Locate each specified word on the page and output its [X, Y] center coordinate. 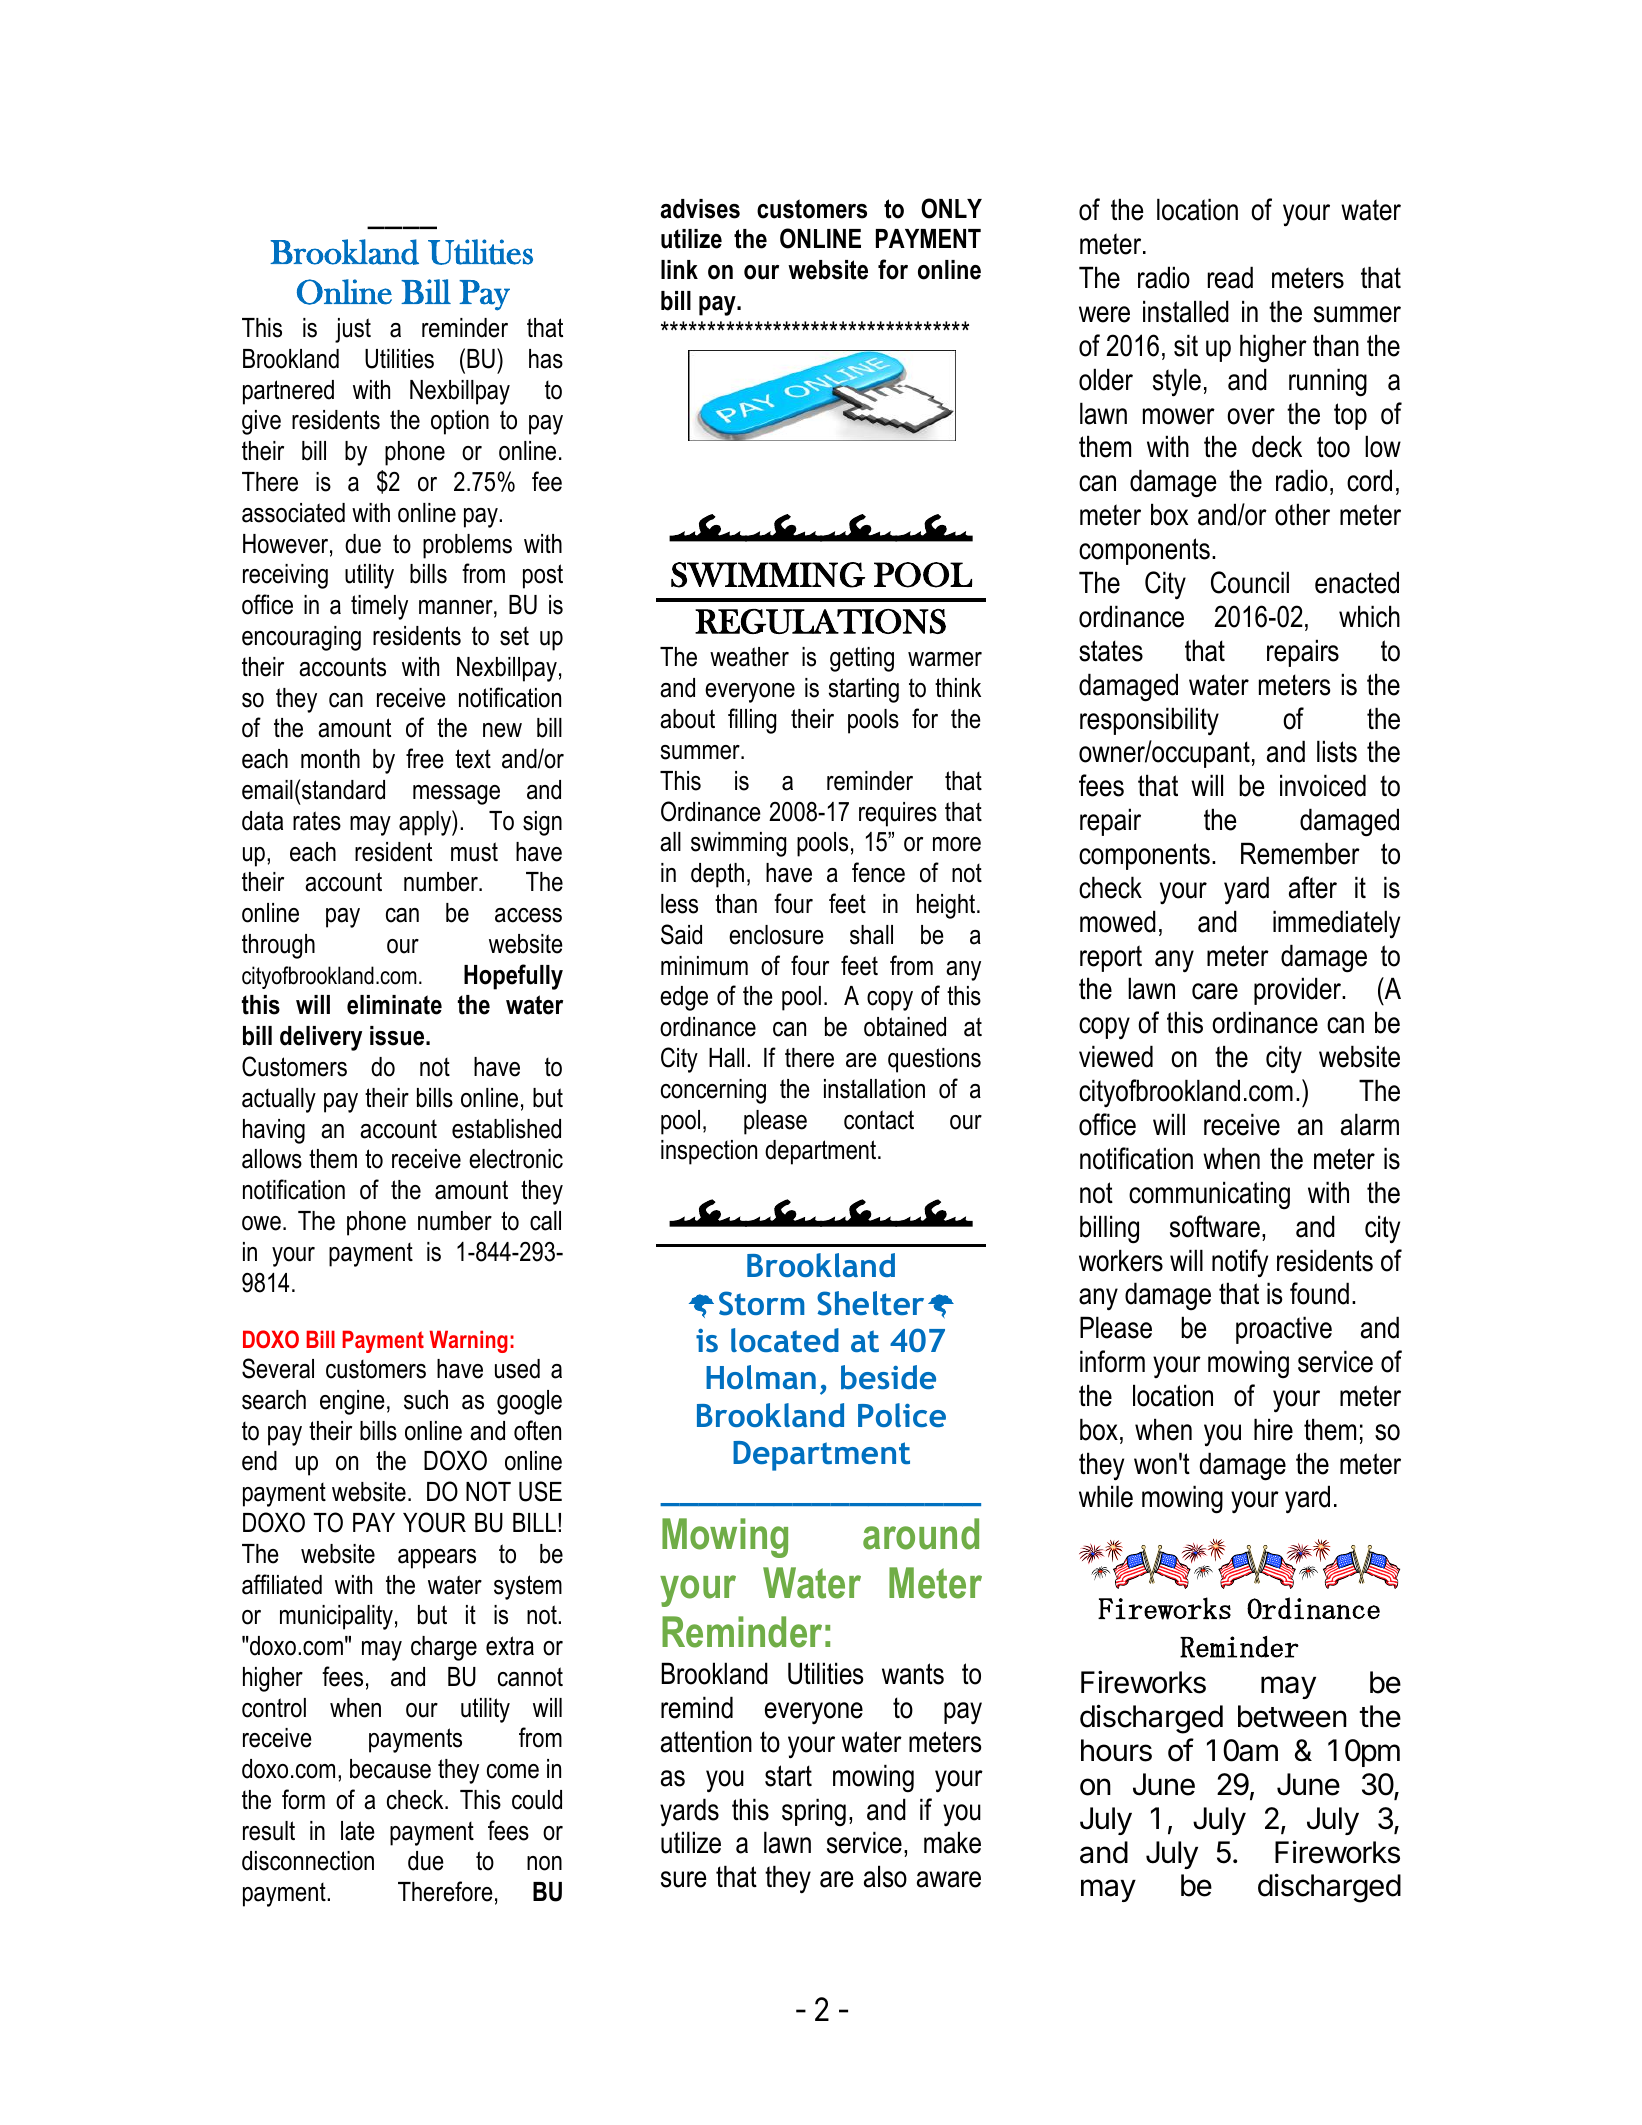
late [358, 1831]
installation [874, 1089]
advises [700, 209]
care [1215, 991]
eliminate [394, 1005]
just [353, 330]
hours [1116, 1750]
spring [814, 1812]
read [1230, 277]
